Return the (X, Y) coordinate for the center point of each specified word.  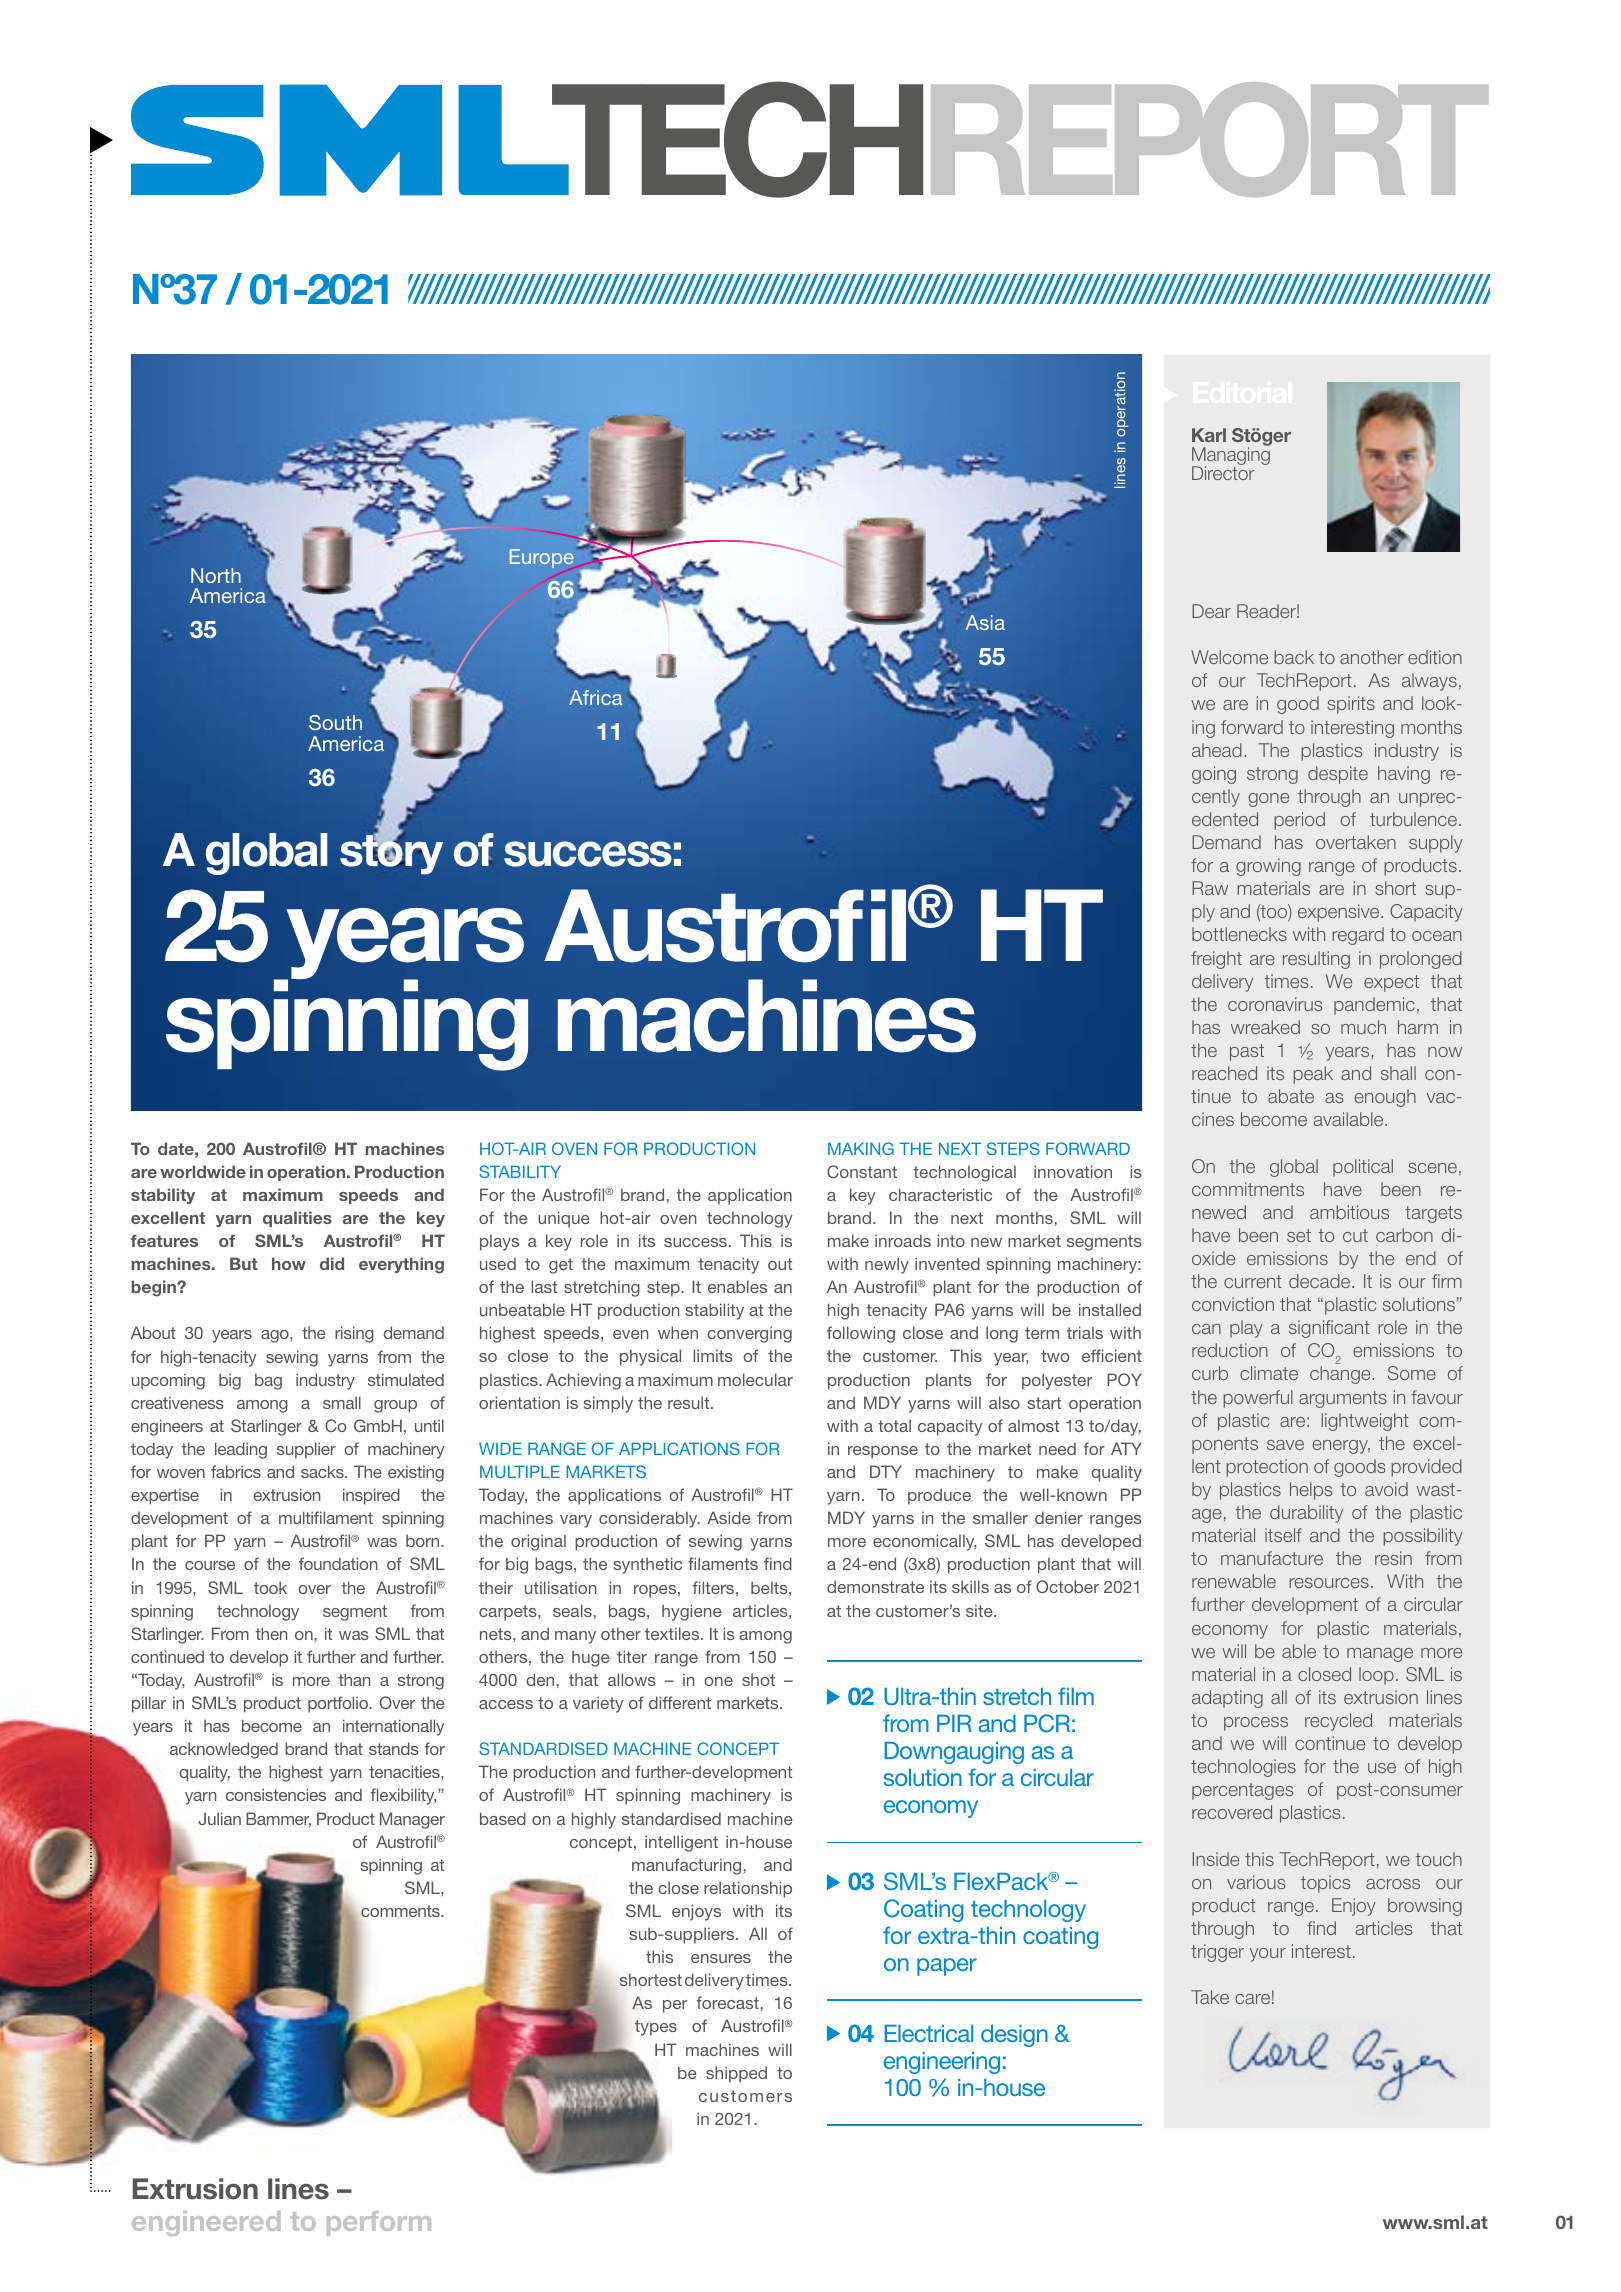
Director (1223, 473)
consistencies (276, 1794)
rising (354, 1334)
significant (1329, 1329)
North (216, 575)
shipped (736, 2074)
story (391, 854)
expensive (1340, 913)
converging (749, 1334)
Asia (985, 622)
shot (758, 1679)
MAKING (861, 1148)
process (1256, 1724)
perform (379, 2223)
